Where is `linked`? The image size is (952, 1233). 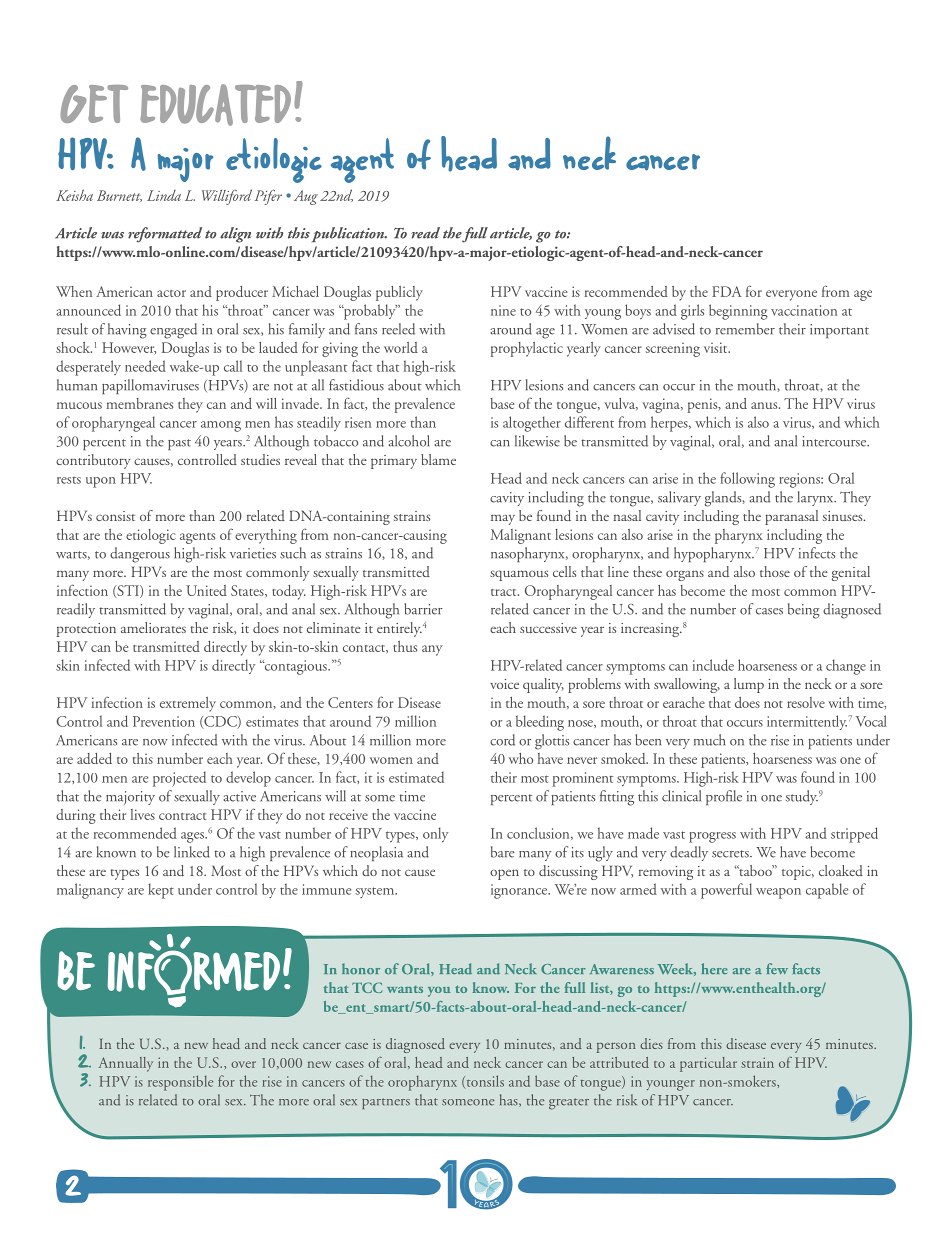
linked is located at coordinates (192, 852).
